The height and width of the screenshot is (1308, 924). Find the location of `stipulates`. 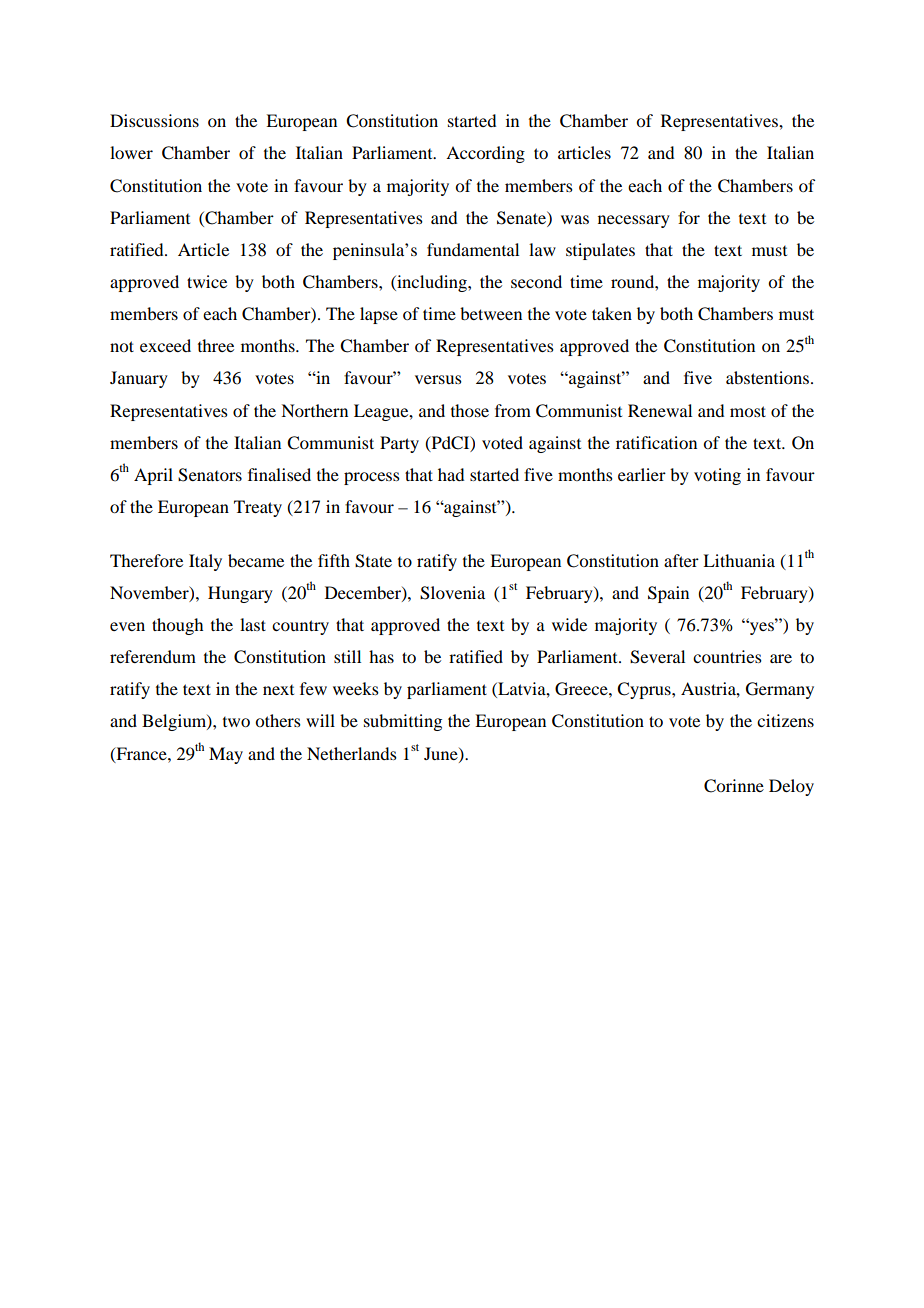

stipulates is located at coordinates (600, 251).
